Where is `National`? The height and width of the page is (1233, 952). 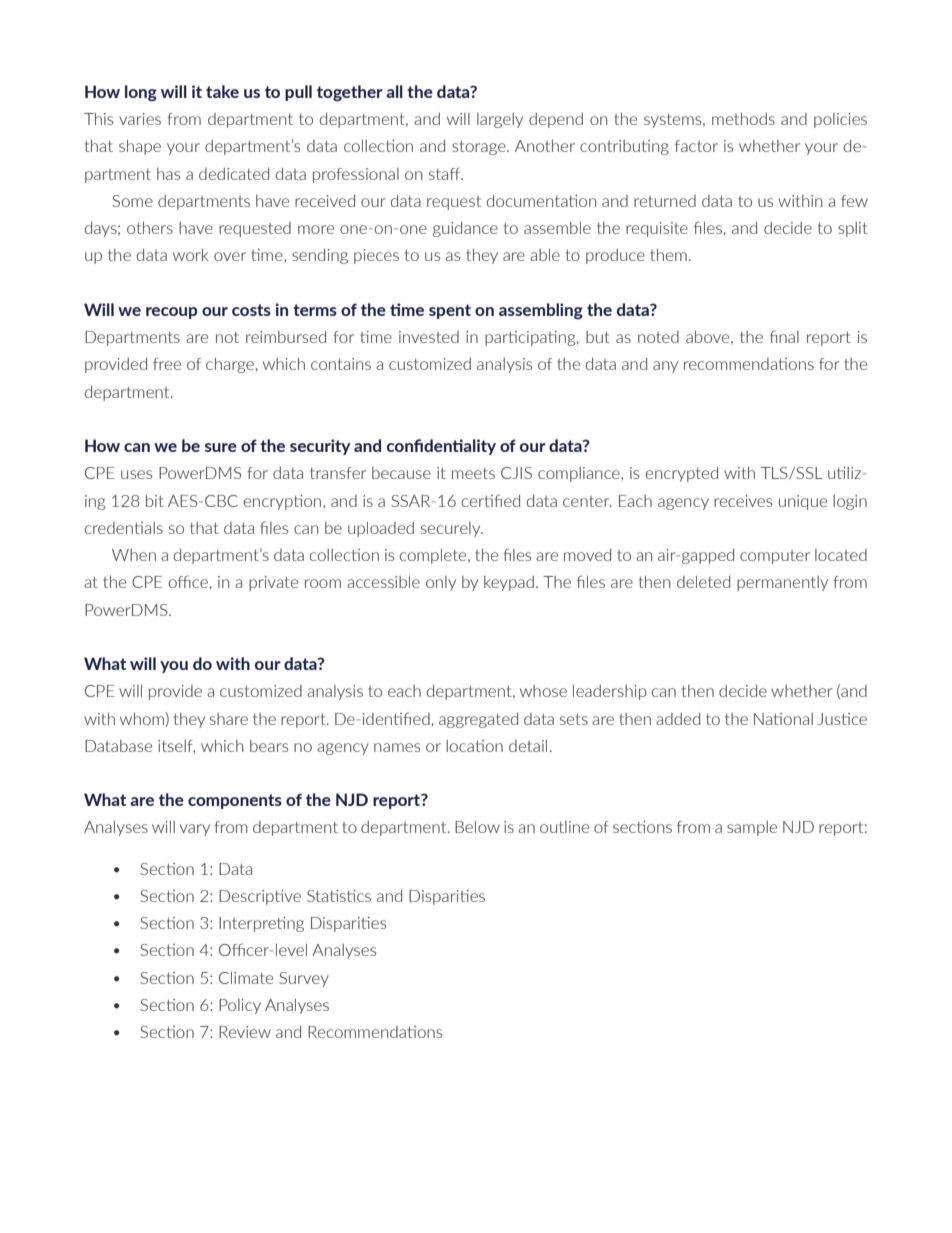 National is located at coordinates (783, 719).
